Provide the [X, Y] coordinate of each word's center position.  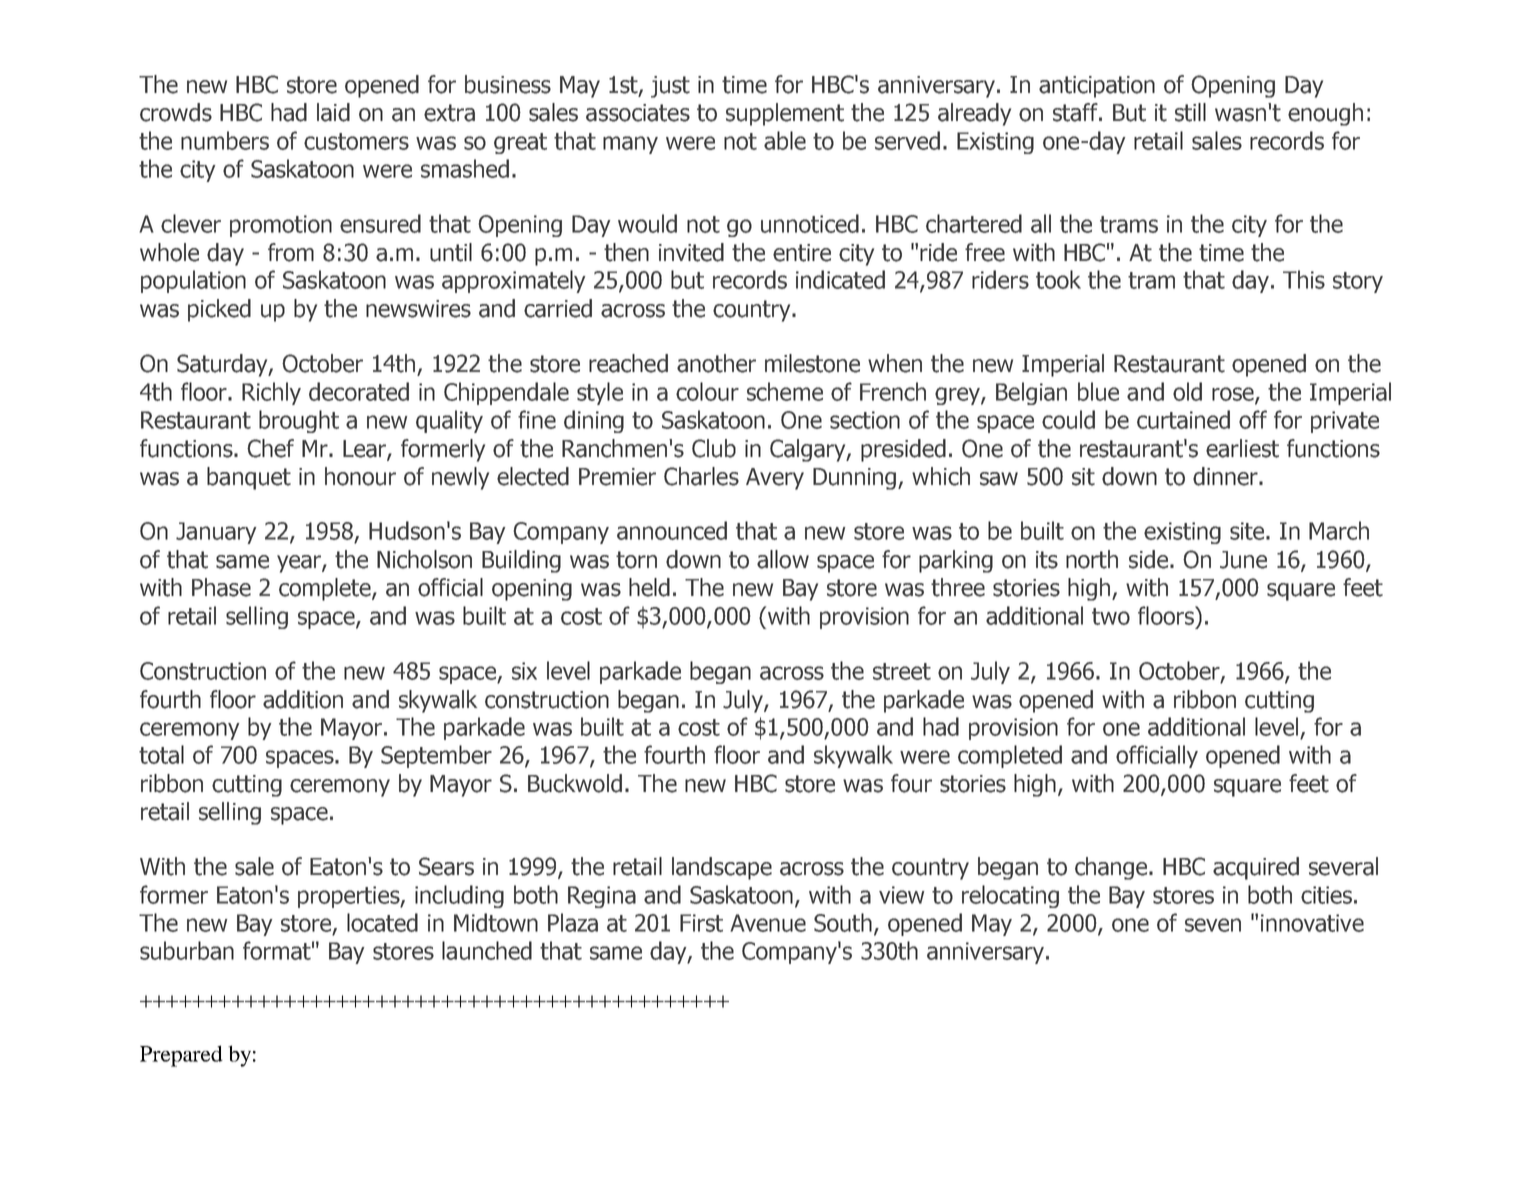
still [1190, 112]
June [1243, 560]
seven [1213, 925]
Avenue [768, 923]
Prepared [181, 1056]
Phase [221, 587]
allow [783, 559]
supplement [785, 114]
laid [333, 112]
